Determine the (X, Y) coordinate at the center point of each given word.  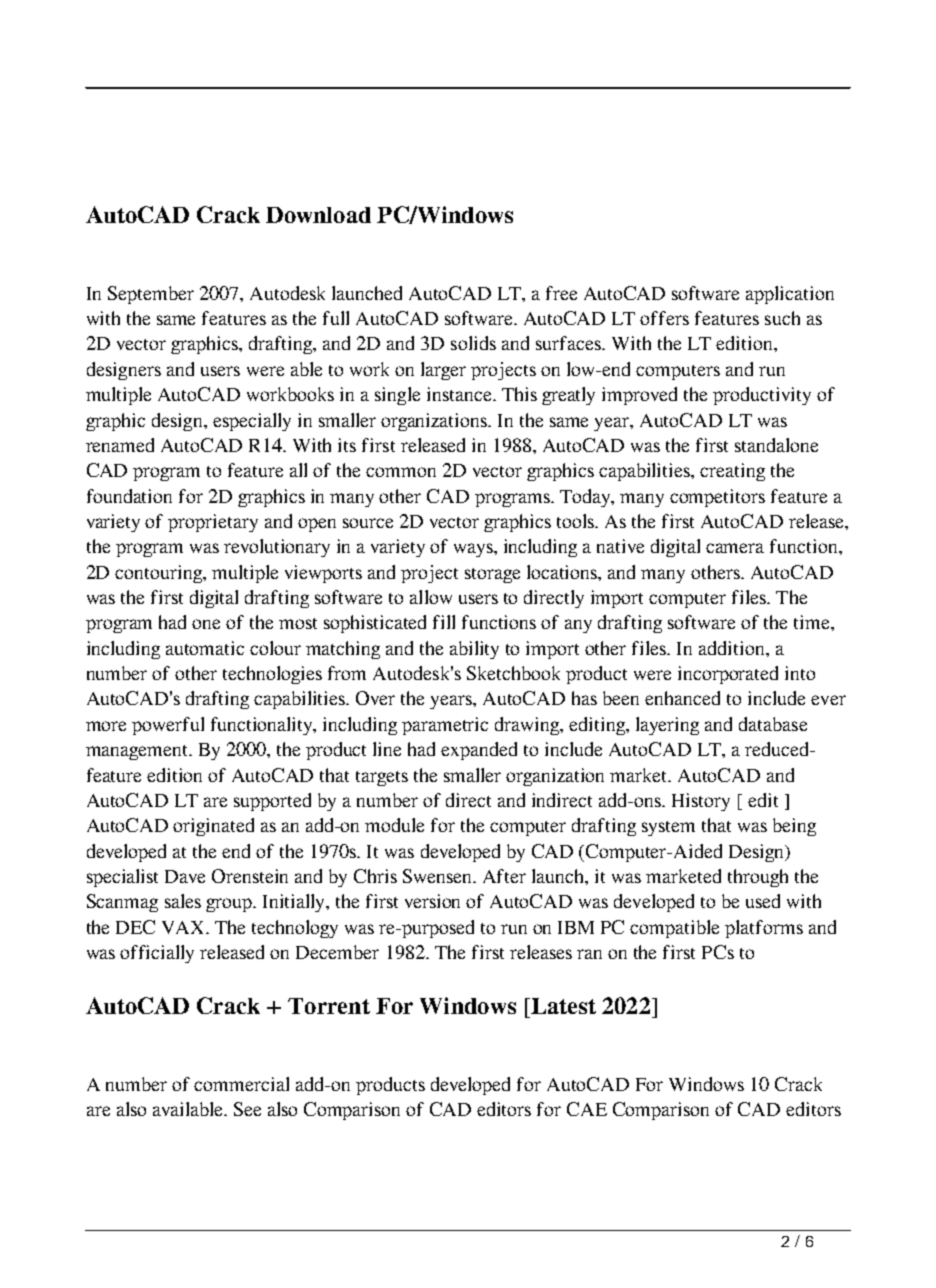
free (561, 293)
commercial (241, 1084)
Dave (185, 876)
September (151, 295)
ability (474, 650)
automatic (205, 648)
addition (733, 648)
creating (732, 472)
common (401, 472)
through (758, 878)
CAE (587, 1109)
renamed (120, 445)
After (504, 876)
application (790, 295)
